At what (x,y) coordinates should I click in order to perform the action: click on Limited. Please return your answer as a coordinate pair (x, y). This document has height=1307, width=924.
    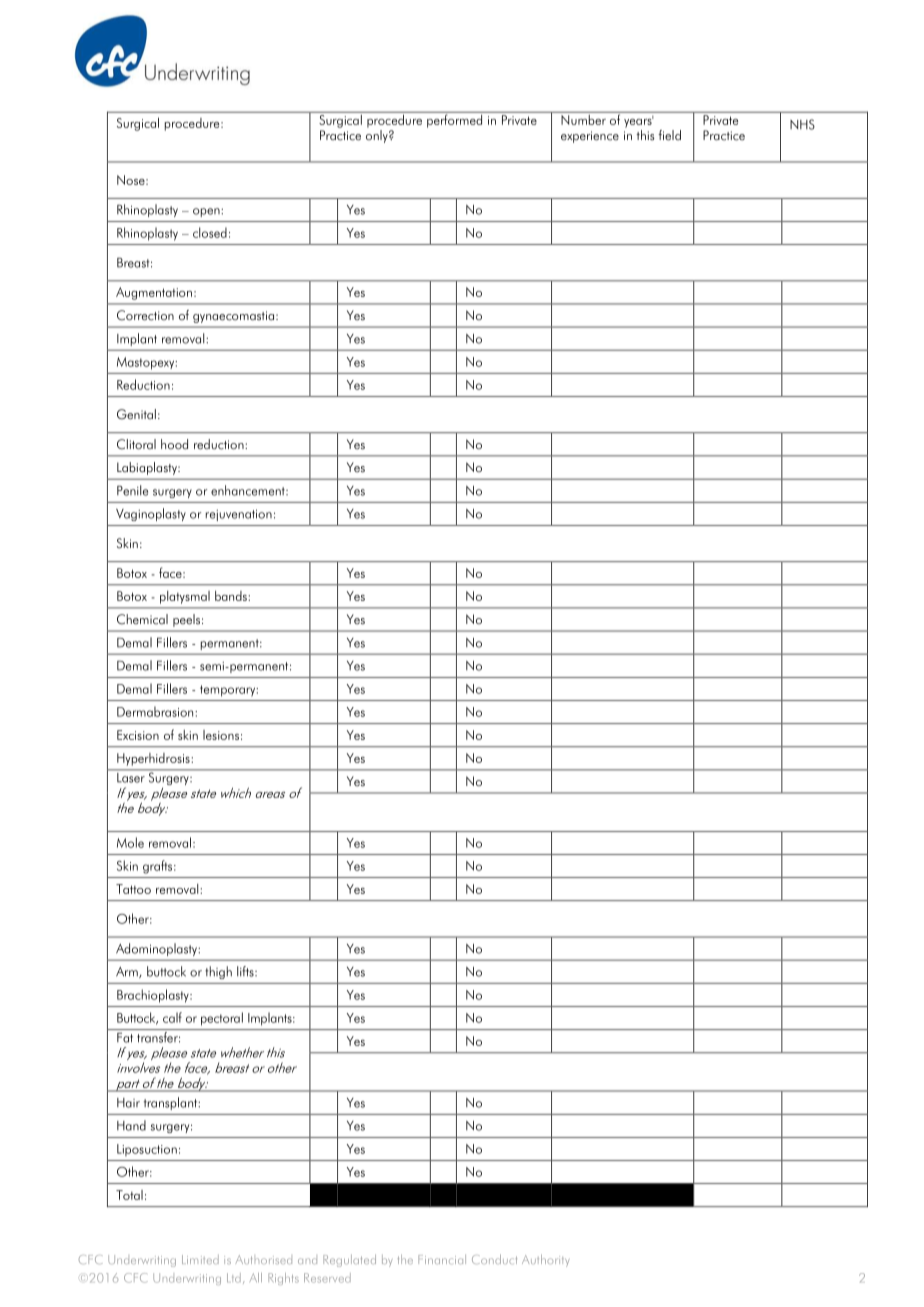
    Looking at the image, I should click on (200, 1259).
